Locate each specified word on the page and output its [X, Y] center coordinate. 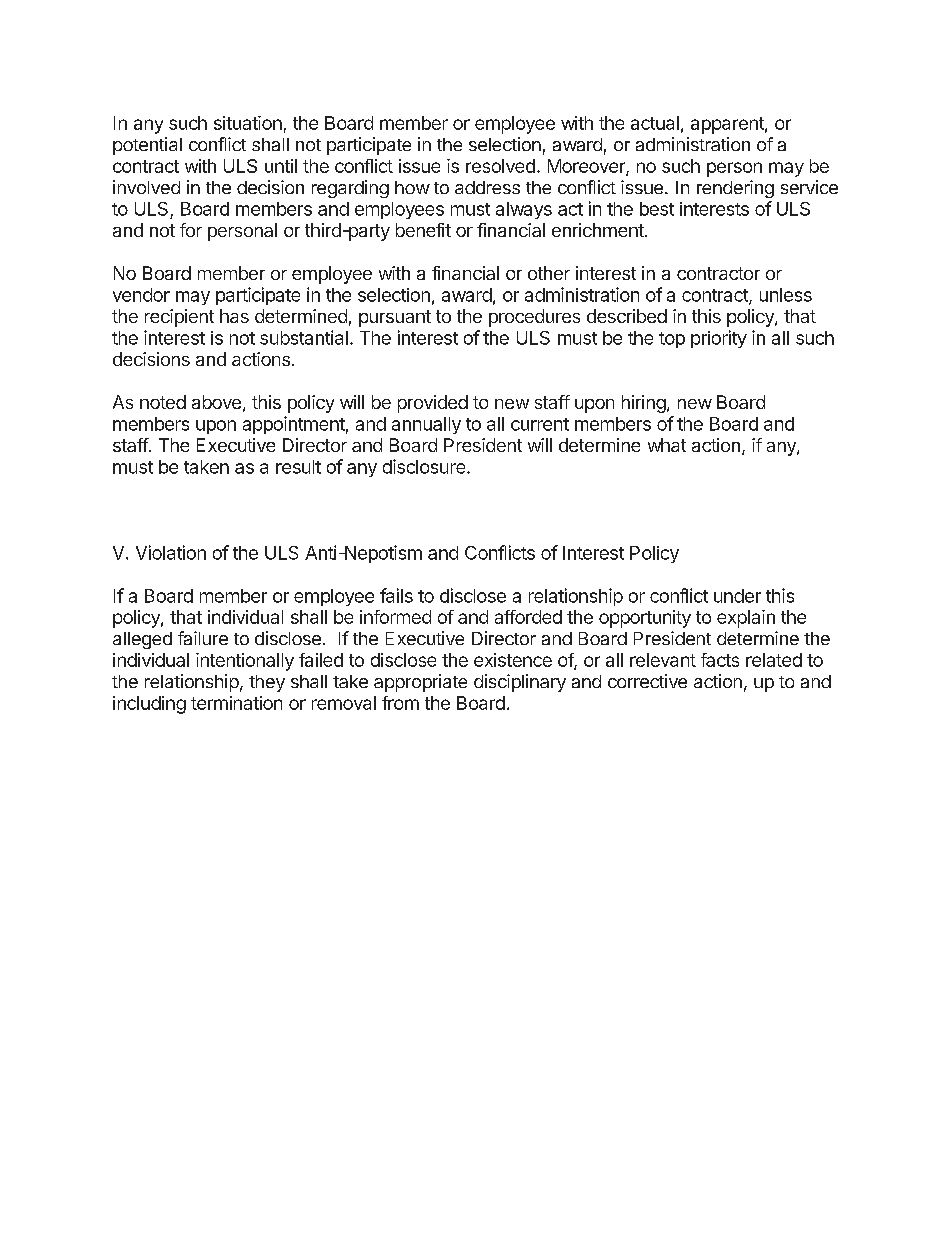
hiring [644, 404]
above [216, 402]
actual [655, 123]
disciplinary [520, 683]
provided [433, 404]
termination [236, 703]
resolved [500, 166]
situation [248, 123]
